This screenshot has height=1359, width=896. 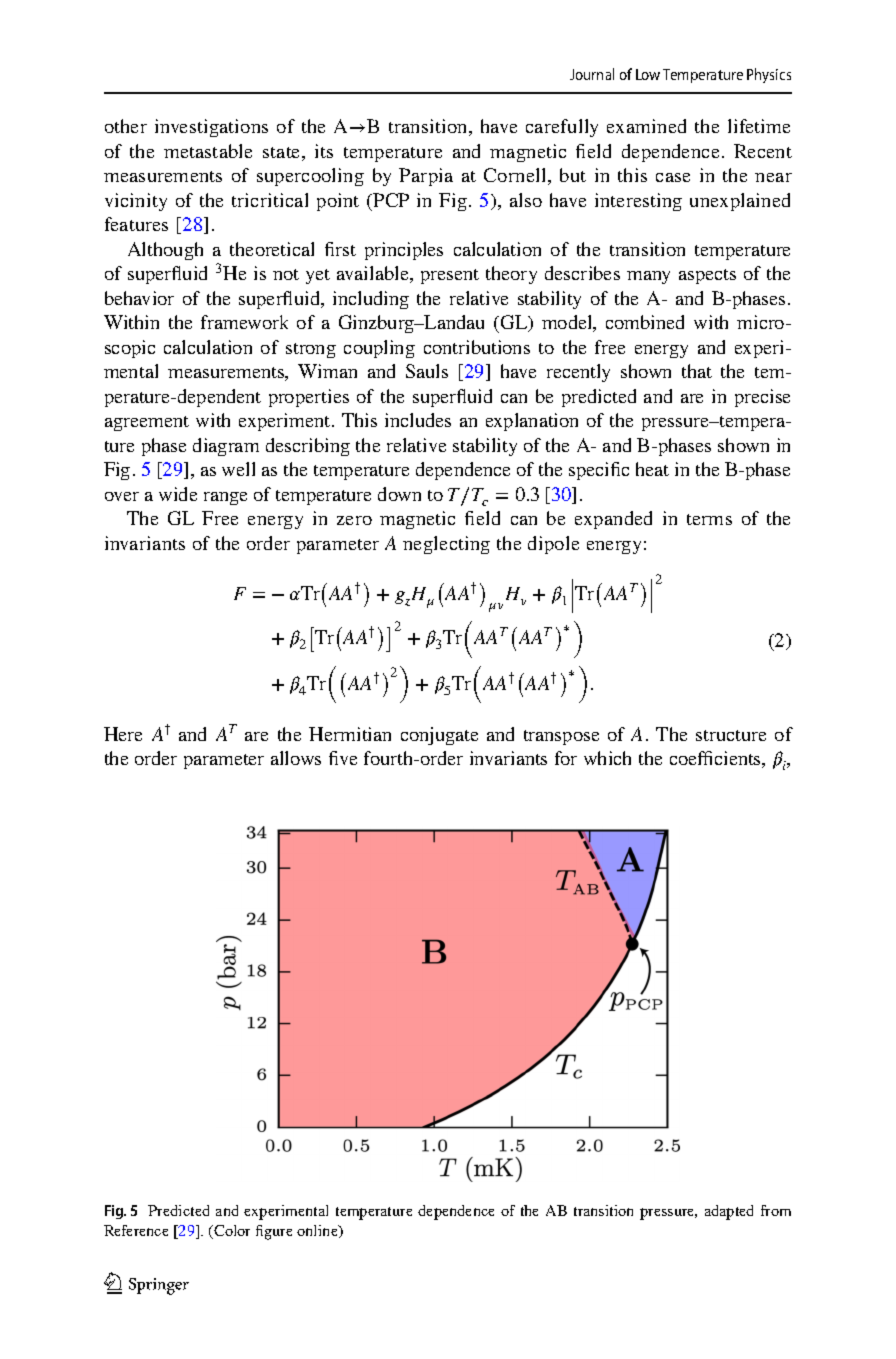 What do you see at coordinates (231, 1232) in the screenshot?
I see `Color` at bounding box center [231, 1232].
